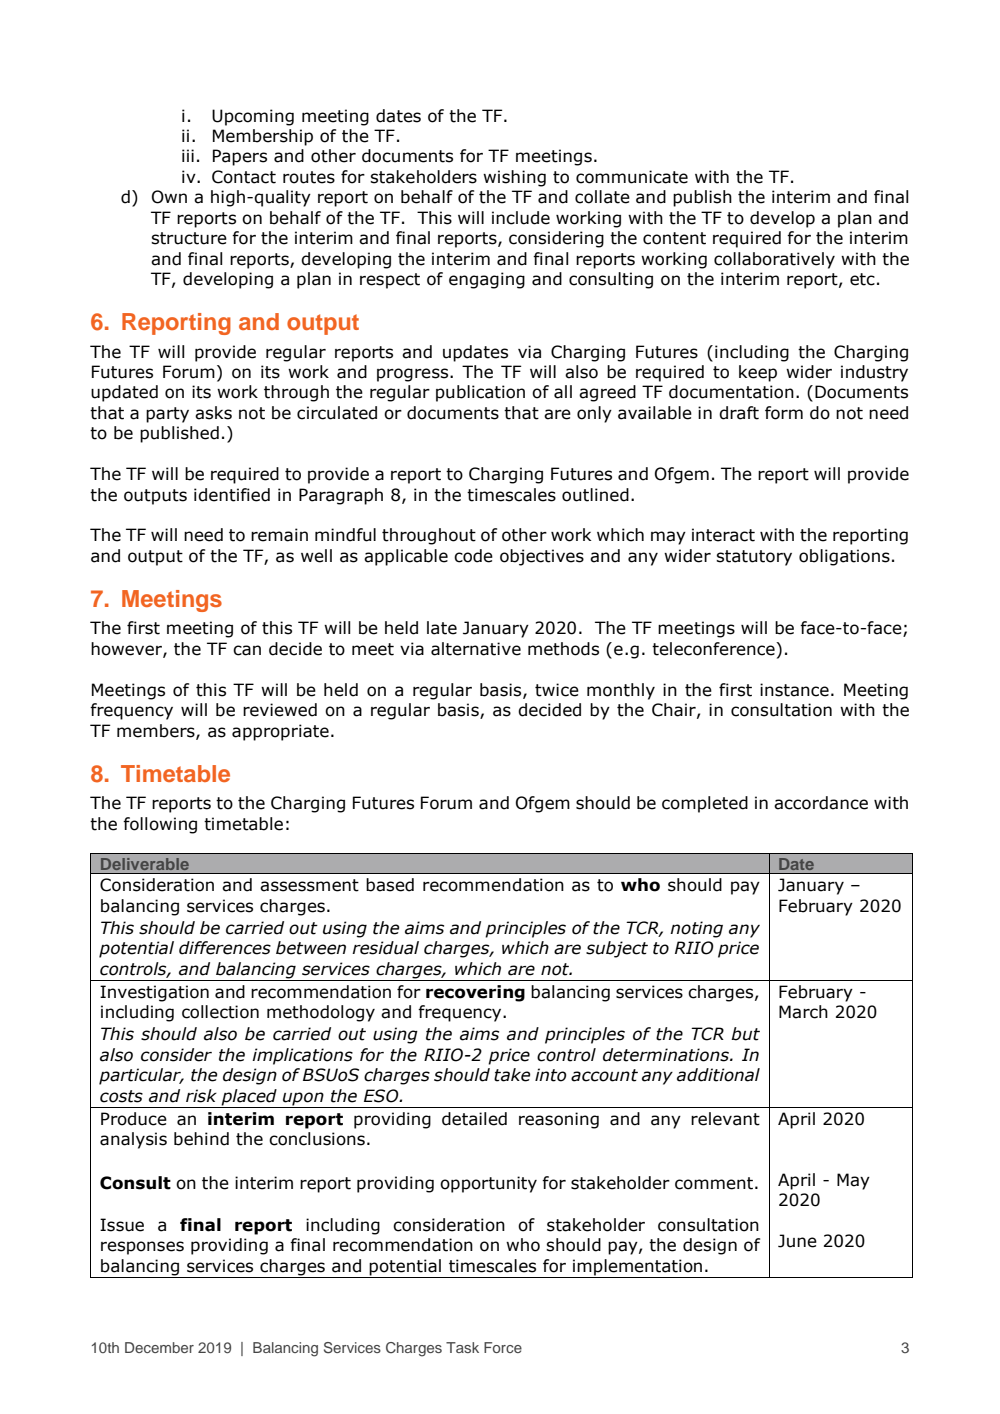 The image size is (1000, 1414). Describe the element at coordinates (794, 690) in the page. I see `instance` at that location.
